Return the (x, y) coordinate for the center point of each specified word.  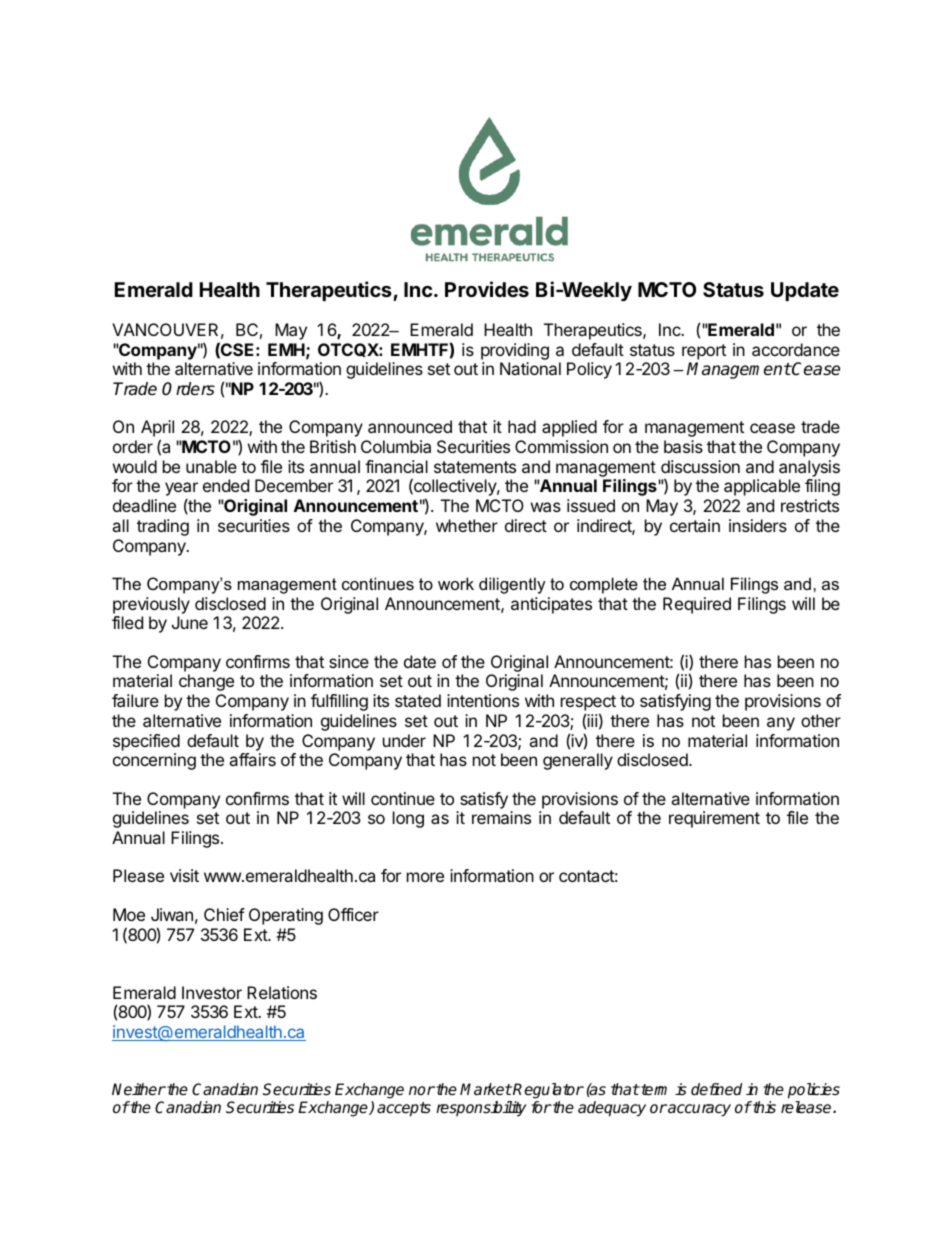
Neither (139, 1089)
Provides (487, 289)
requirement (714, 819)
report (704, 352)
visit (184, 875)
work (456, 583)
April (157, 430)
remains (501, 817)
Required (697, 605)
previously (151, 605)
